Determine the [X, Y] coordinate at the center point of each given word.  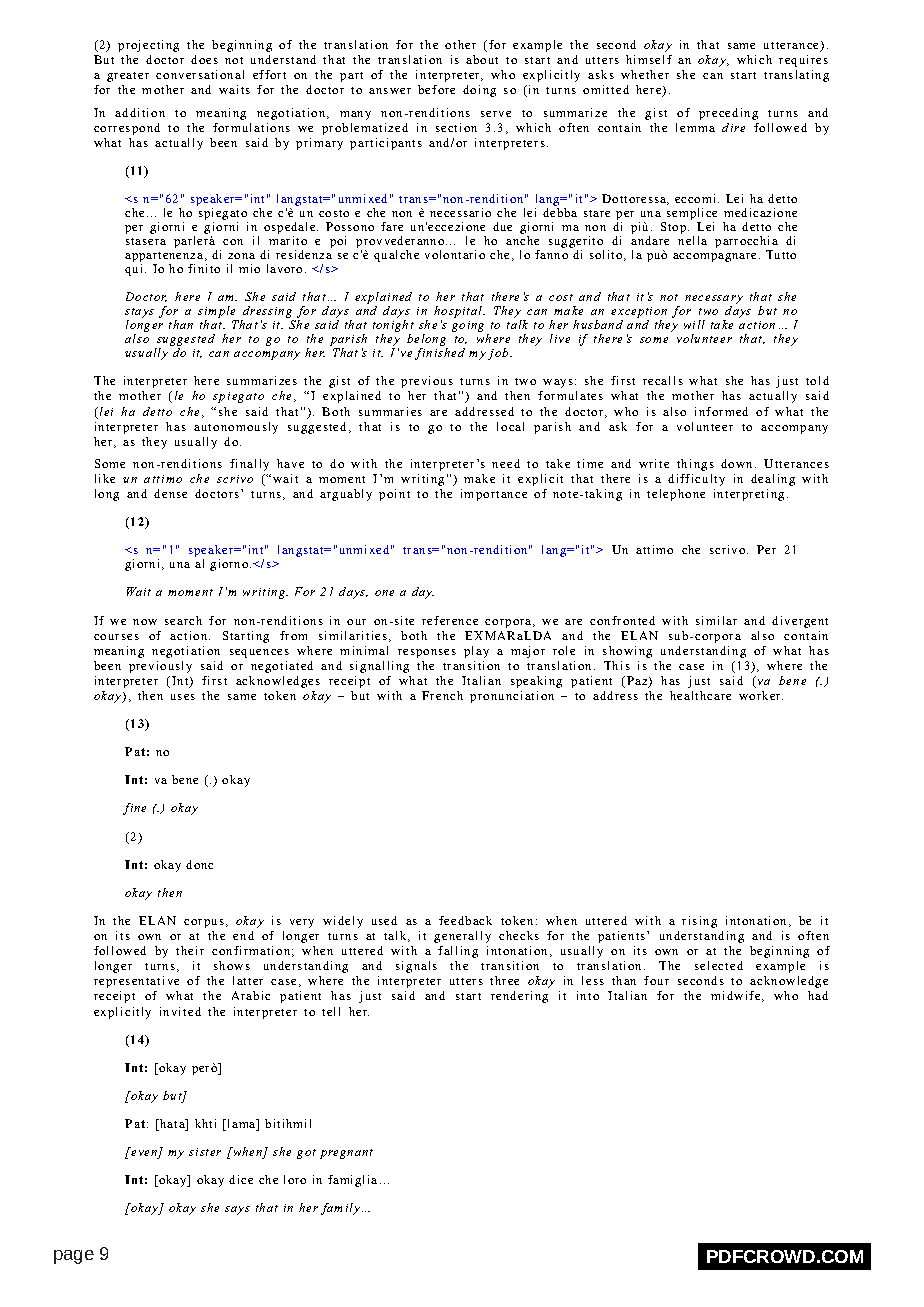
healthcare [700, 695]
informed [721, 411]
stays [139, 313]
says [237, 1210]
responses [427, 653]
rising [699, 922]
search [183, 620]
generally [462, 937]
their [190, 950]
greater [128, 77]
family [340, 1209]
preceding [728, 114]
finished [440, 354]
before [436, 89]
